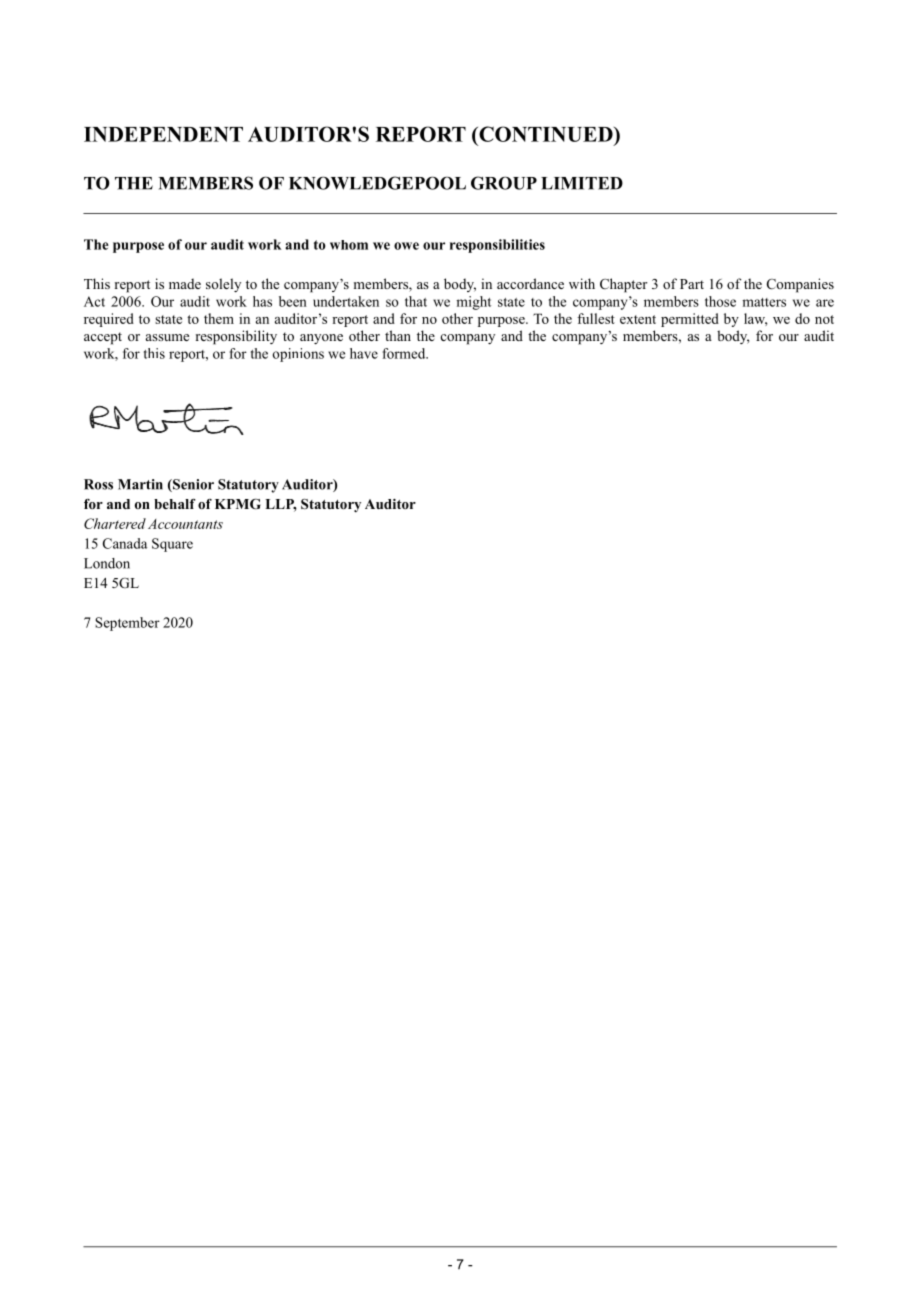  What do you see at coordinates (755, 319) in the document?
I see `law` at bounding box center [755, 319].
